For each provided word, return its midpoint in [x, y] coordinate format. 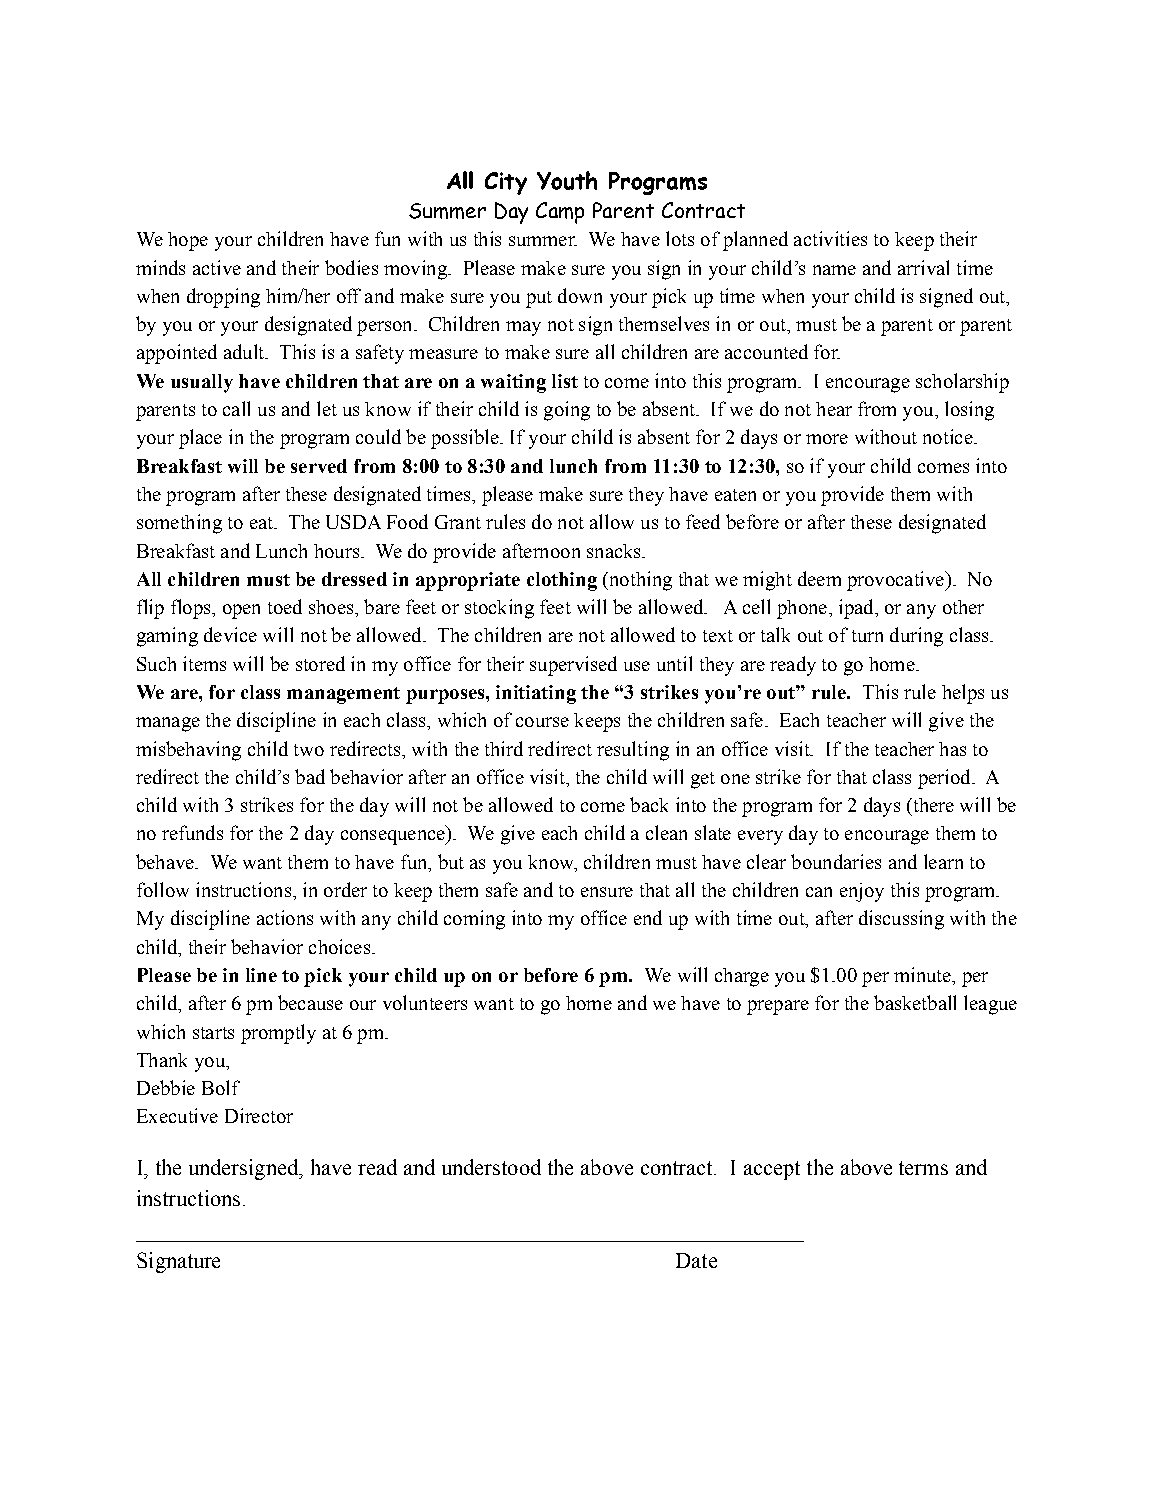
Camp [560, 213]
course [542, 722]
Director [259, 1115]
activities [830, 238]
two [309, 750]
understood [491, 1167]
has [952, 749]
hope [188, 241]
